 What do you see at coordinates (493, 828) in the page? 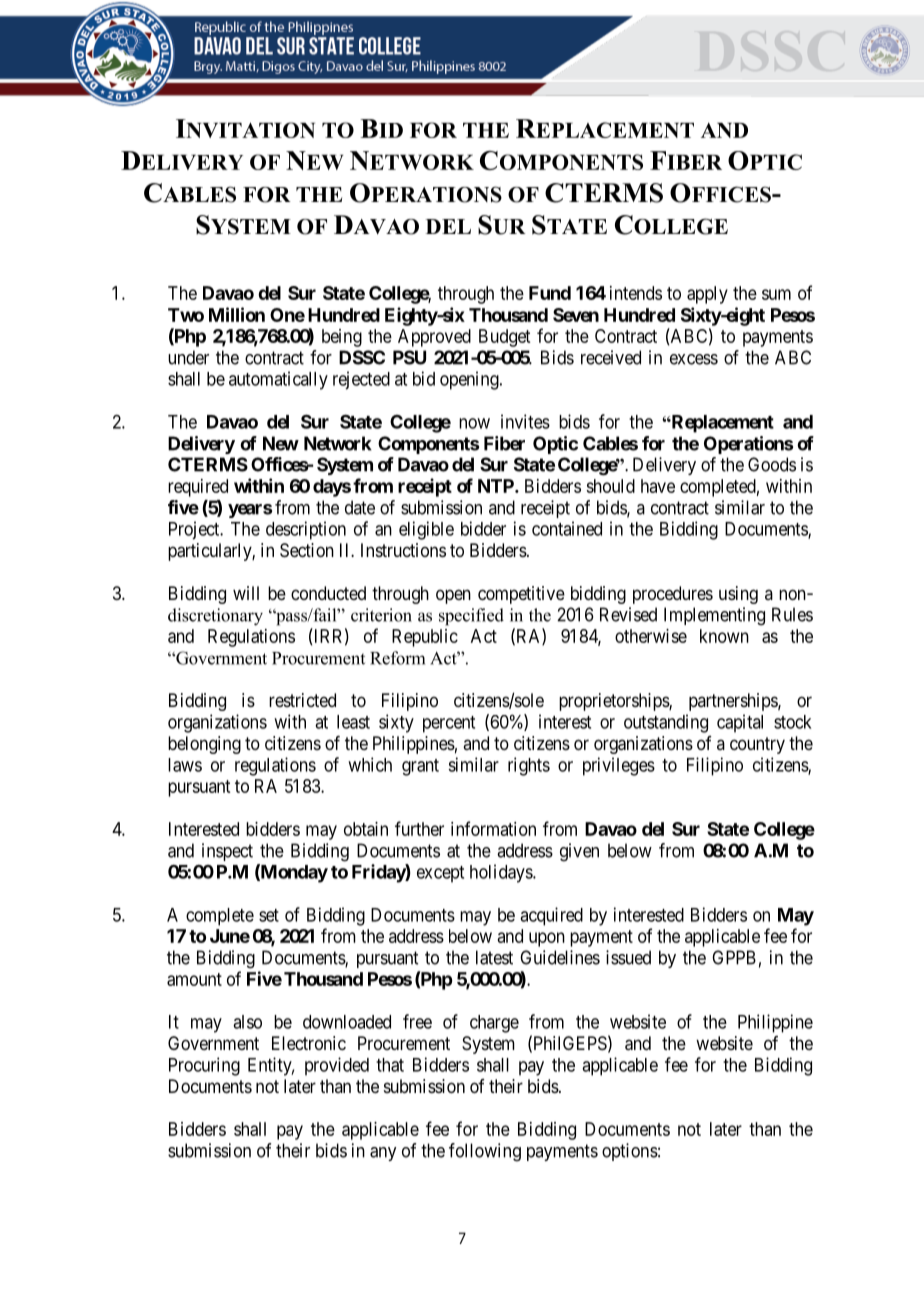
I see `information` at bounding box center [493, 828].
